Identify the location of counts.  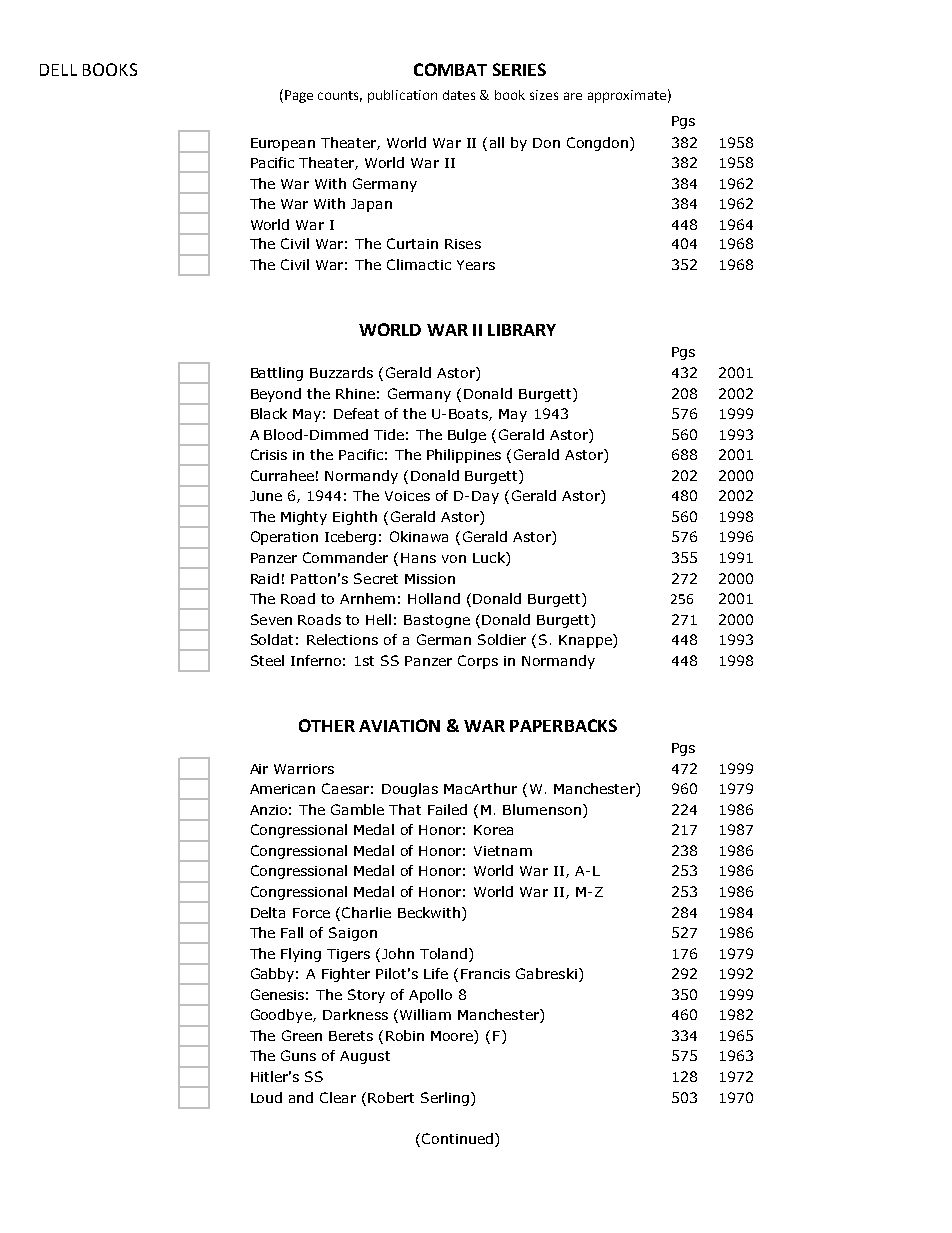
(340, 96).
